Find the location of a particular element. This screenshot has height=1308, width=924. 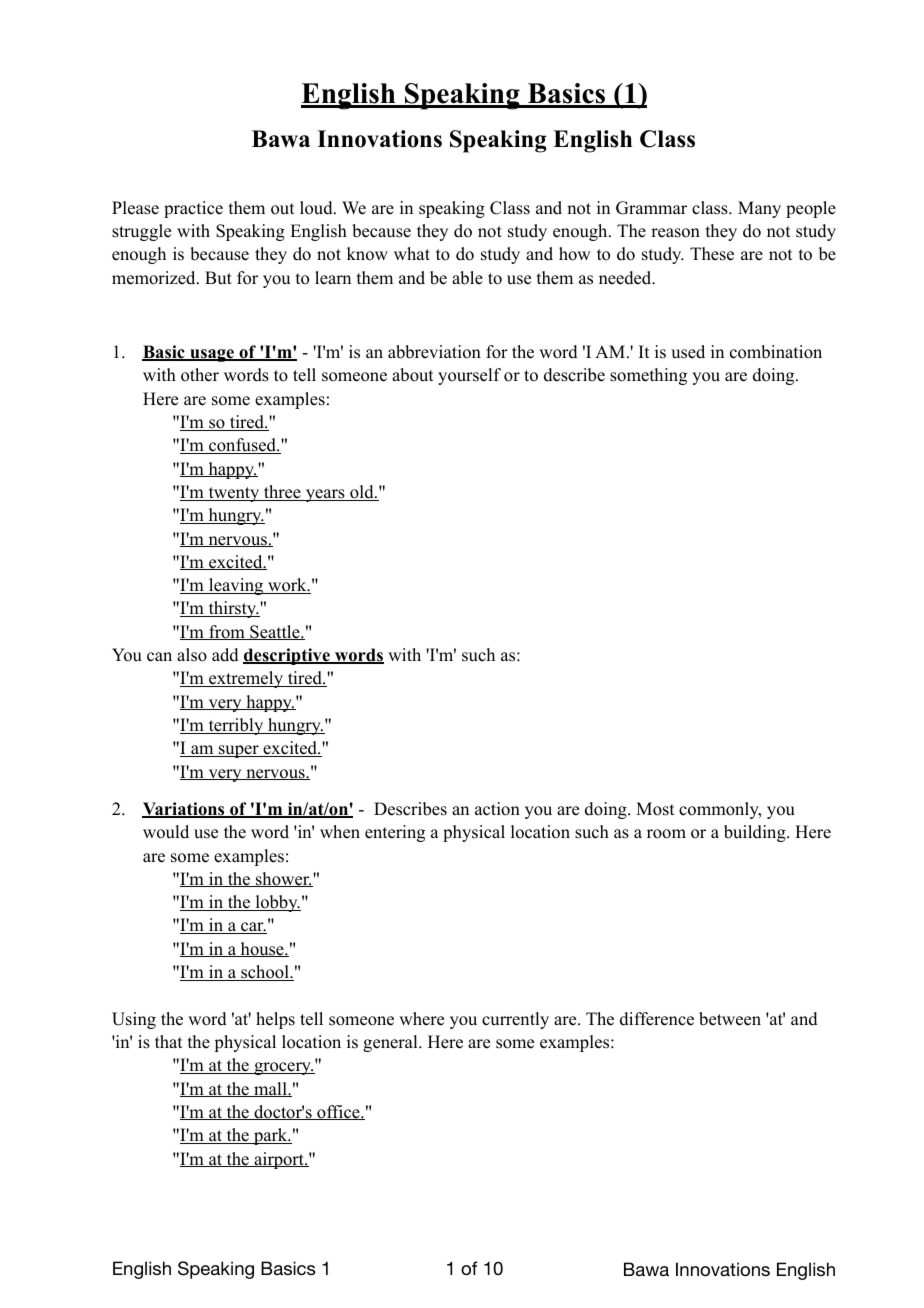

leaving is located at coordinates (236, 586).
